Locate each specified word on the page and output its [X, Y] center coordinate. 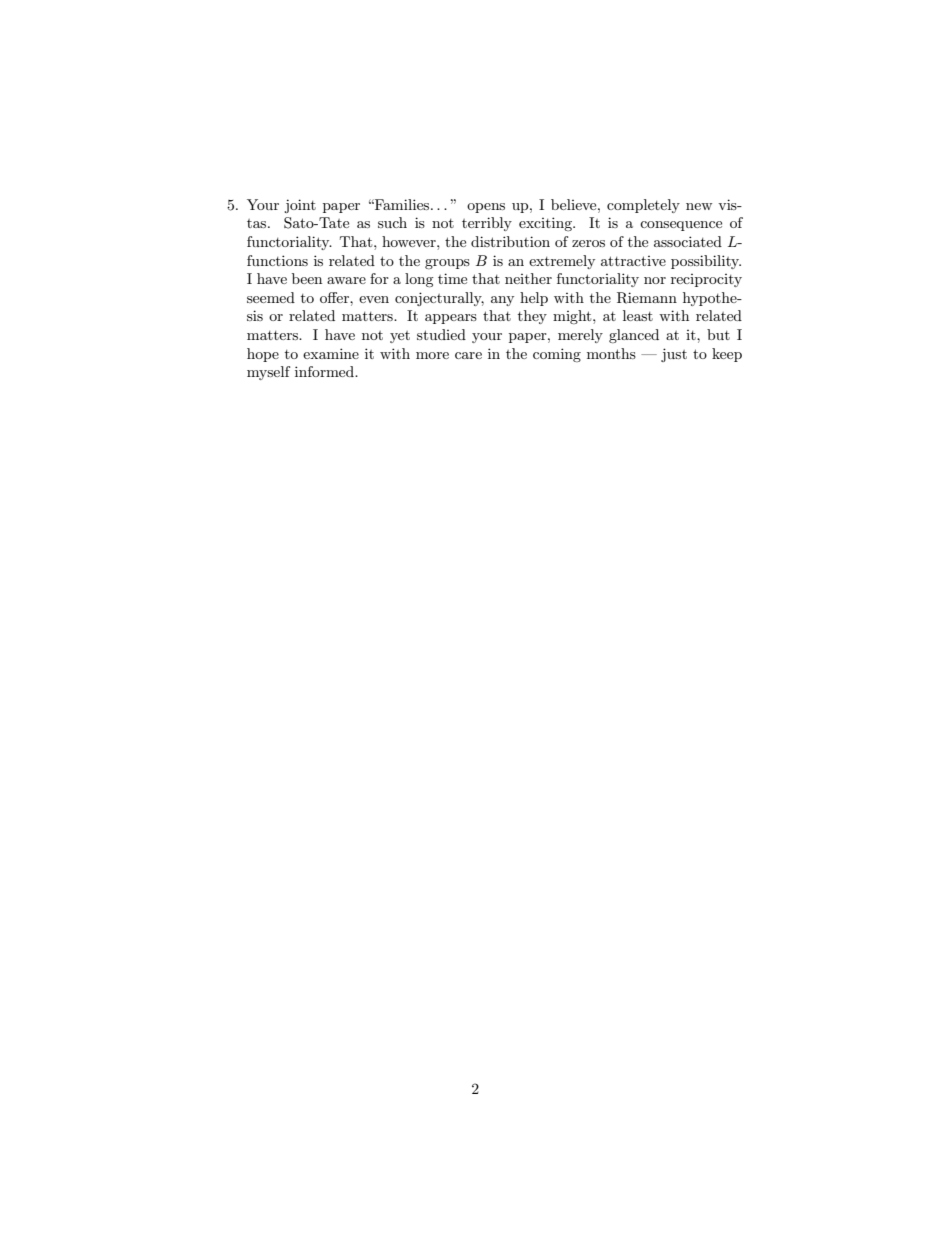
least [638, 315]
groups [447, 264]
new [699, 206]
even [374, 299]
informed [326, 371]
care [468, 355]
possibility [706, 262]
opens [486, 208]
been [307, 278]
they [532, 317]
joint [300, 206]
